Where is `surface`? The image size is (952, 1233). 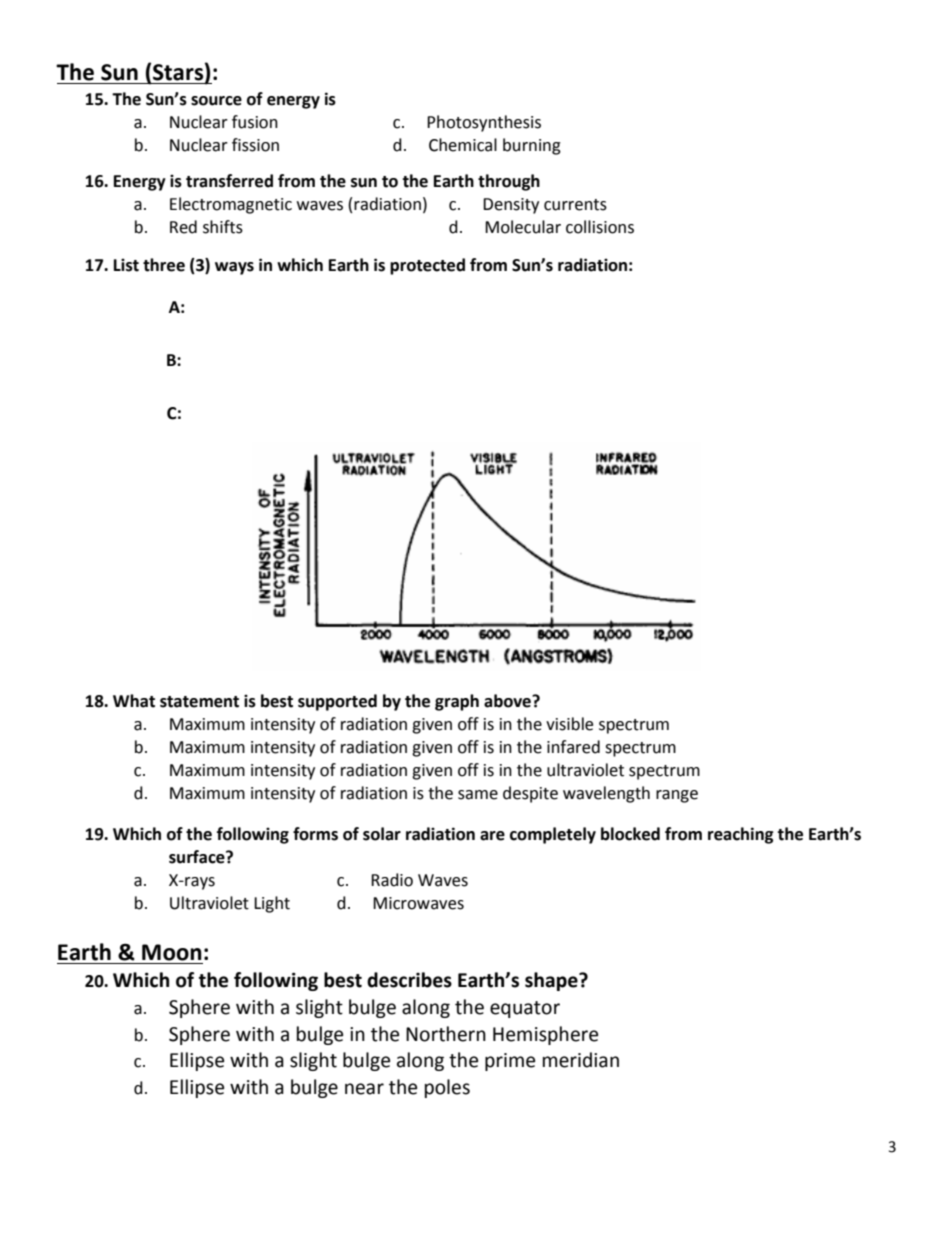
surface is located at coordinates (198, 857).
